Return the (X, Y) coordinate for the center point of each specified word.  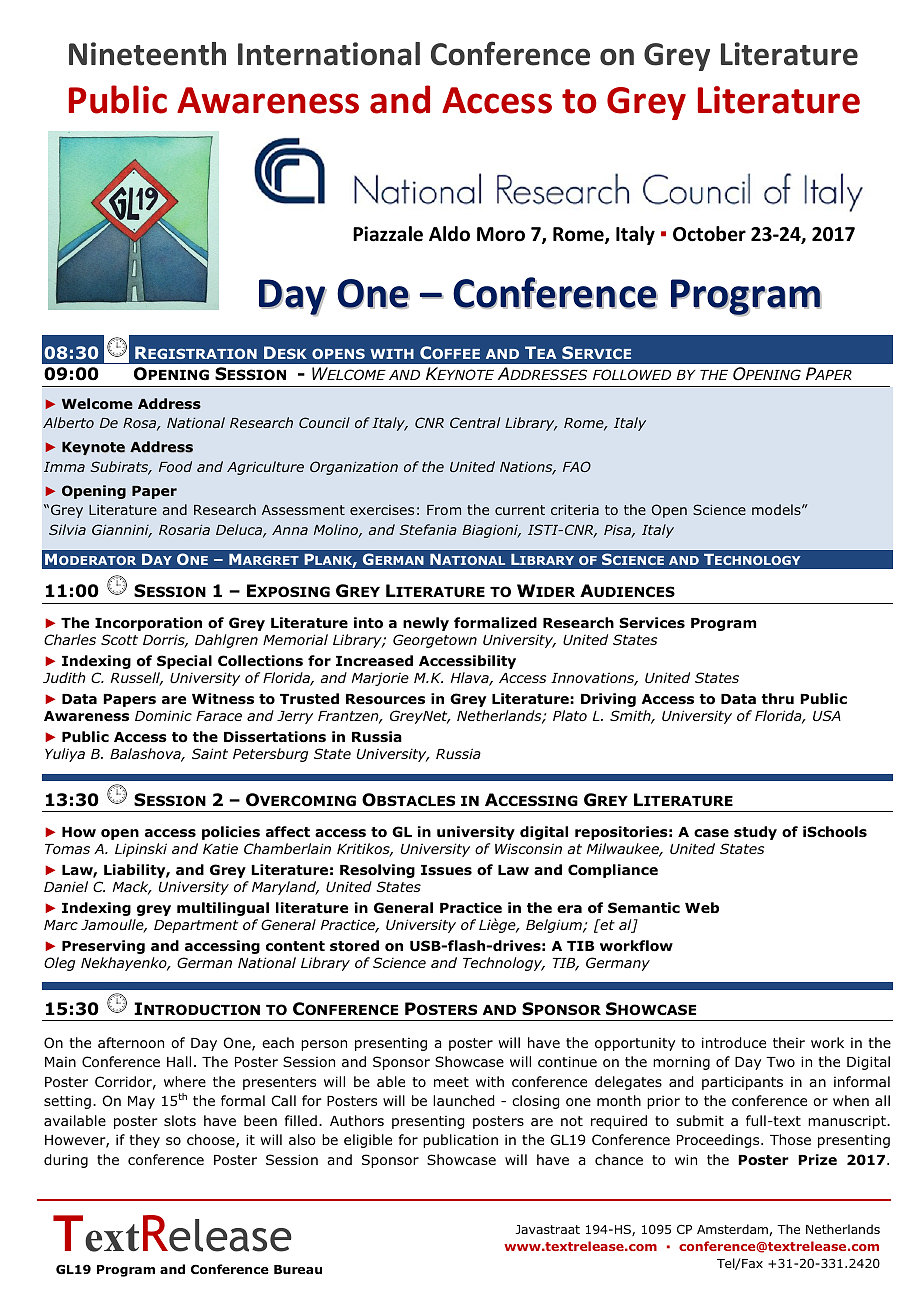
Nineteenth (147, 54)
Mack (132, 888)
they (144, 1141)
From (444, 510)
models (777, 509)
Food (175, 466)
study (755, 833)
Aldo (449, 234)
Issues (446, 870)
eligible (368, 1141)
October (709, 234)
